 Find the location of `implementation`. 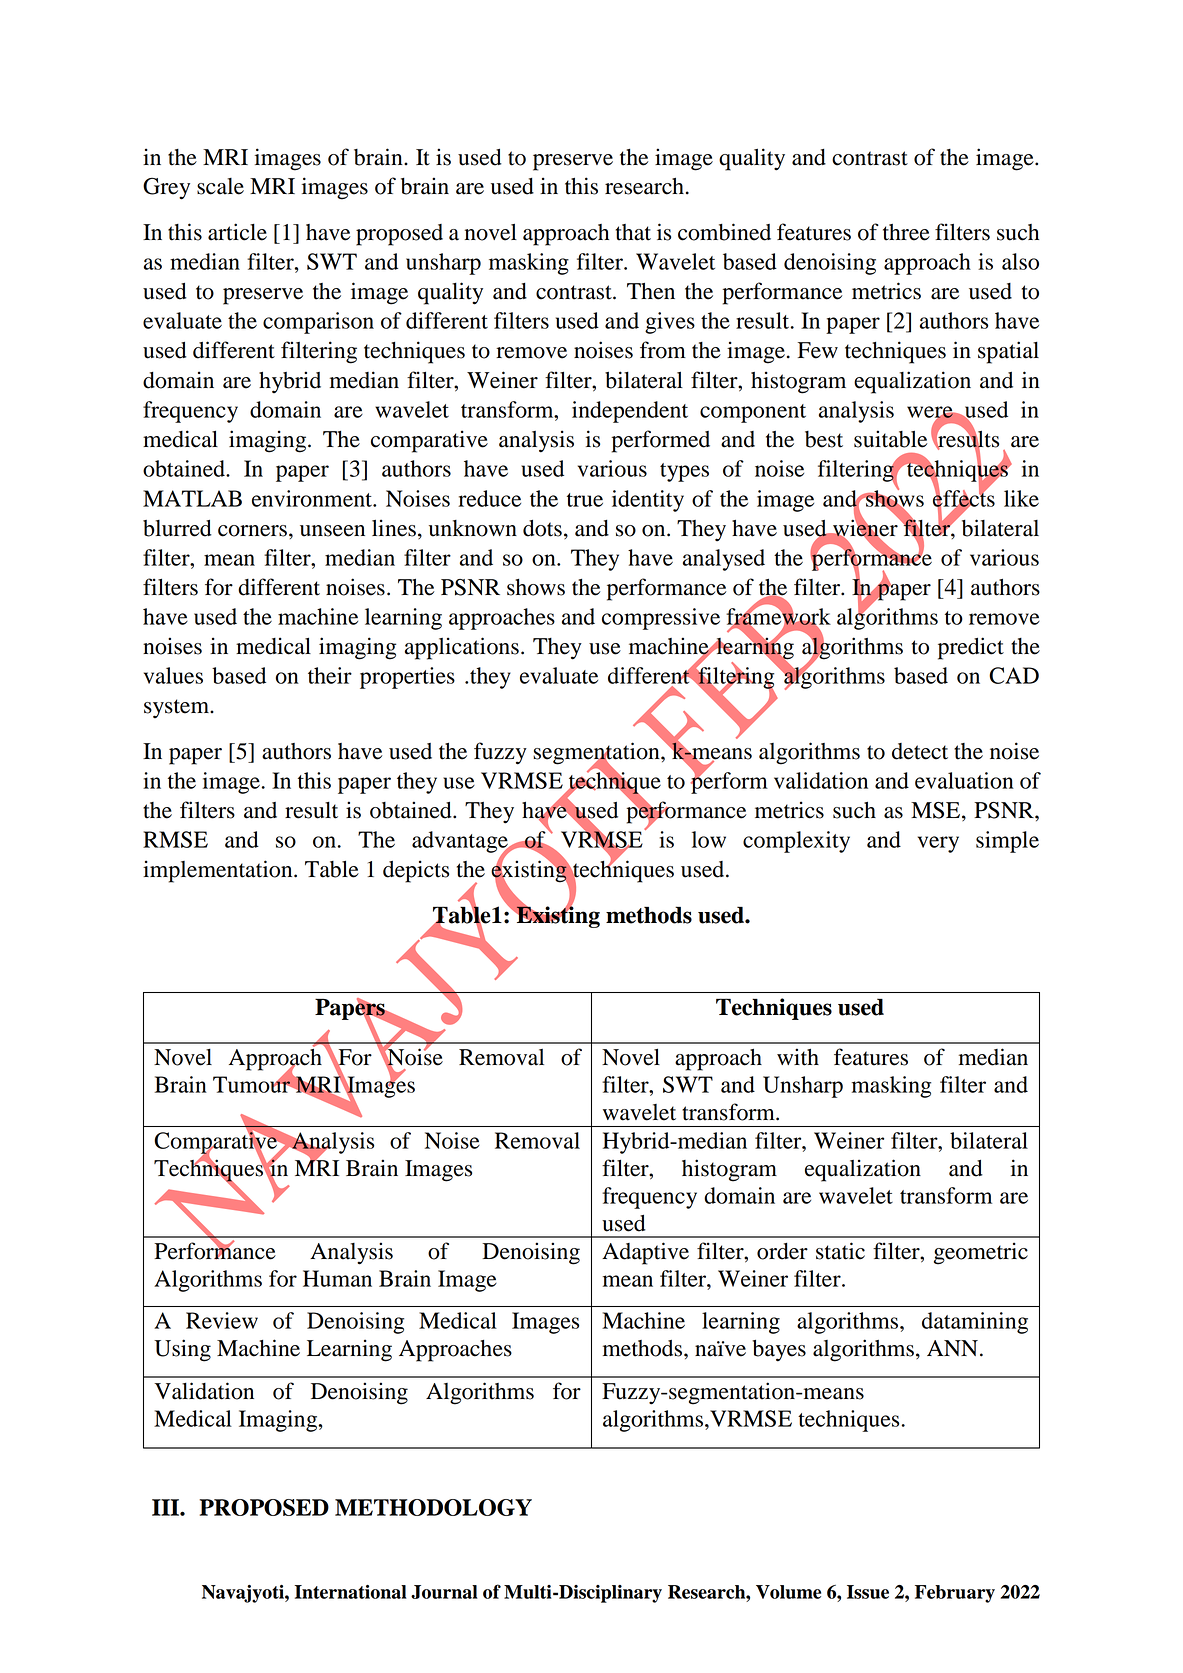

implementation is located at coordinates (219, 871).
